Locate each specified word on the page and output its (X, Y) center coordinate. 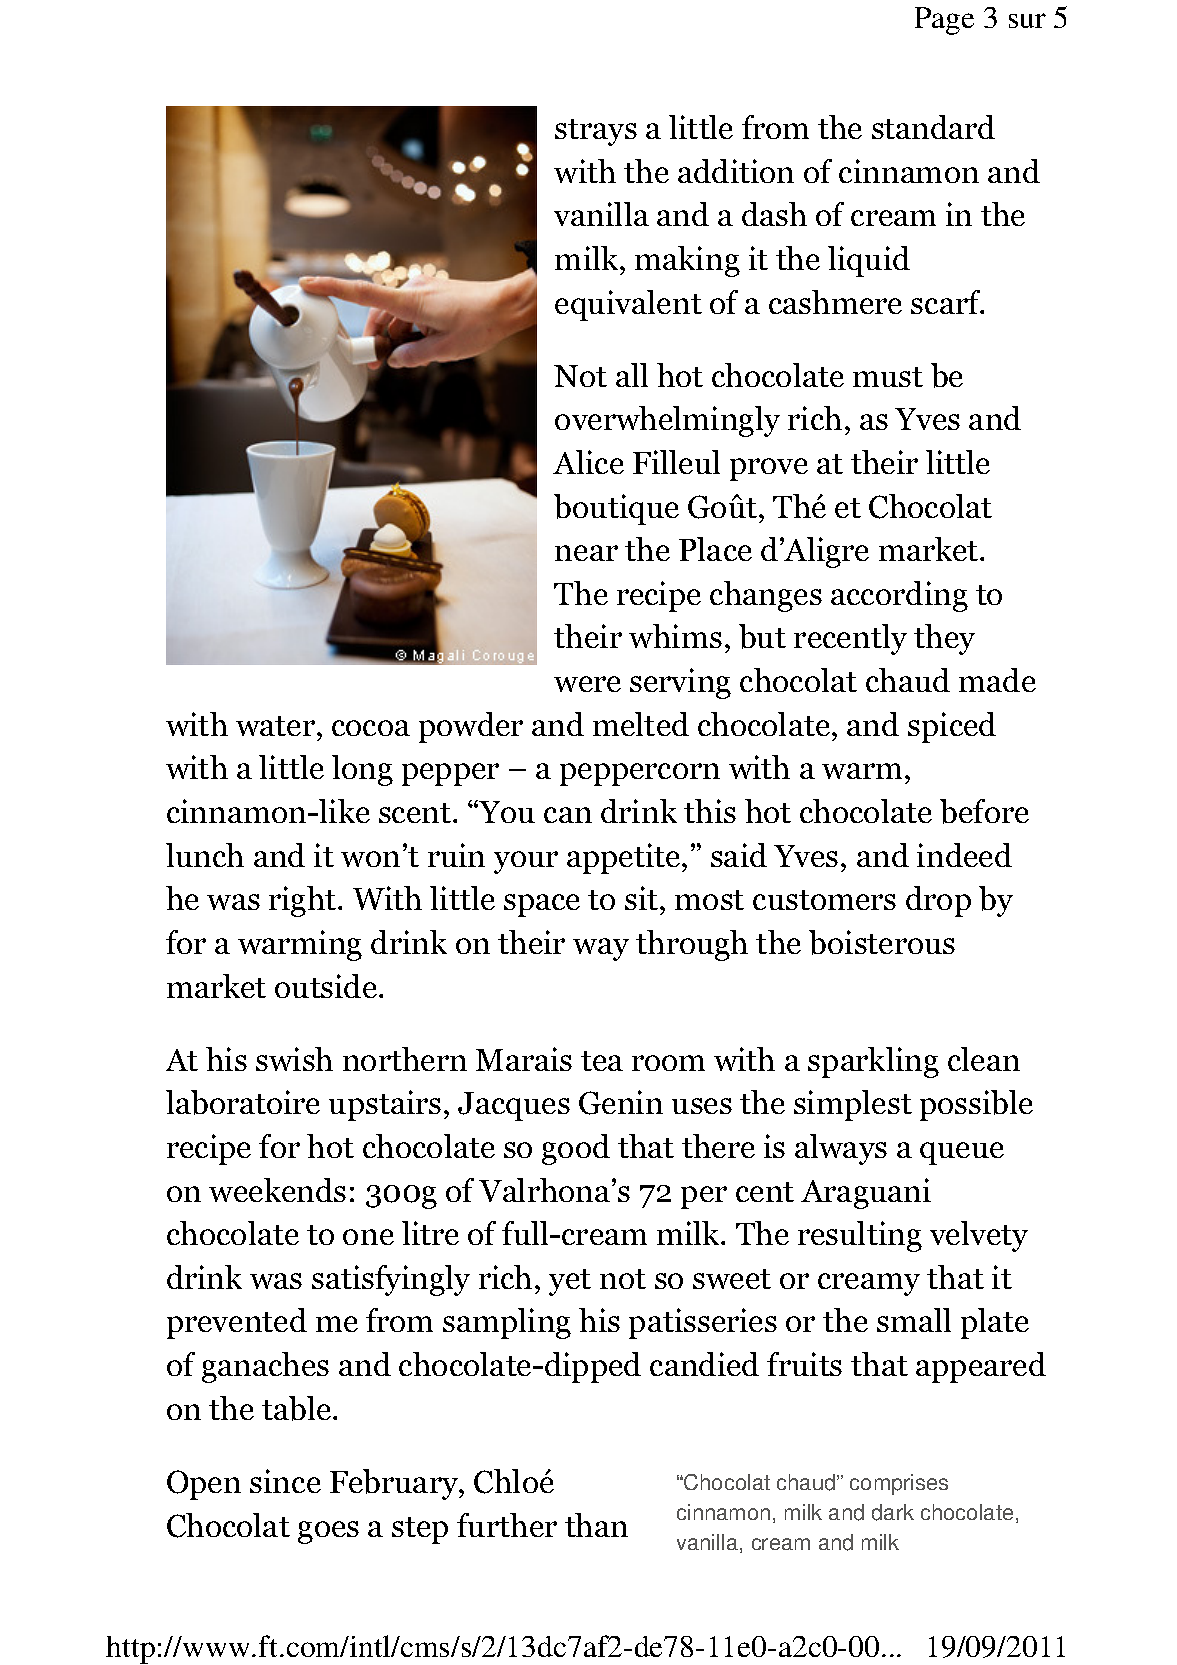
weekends (277, 1190)
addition (736, 171)
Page (944, 21)
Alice (588, 462)
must (888, 377)
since (285, 1481)
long (362, 770)
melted (641, 724)
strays (596, 132)
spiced (952, 727)
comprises (899, 1484)
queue (962, 1153)
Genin (621, 1102)
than (596, 1525)
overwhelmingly (667, 421)
